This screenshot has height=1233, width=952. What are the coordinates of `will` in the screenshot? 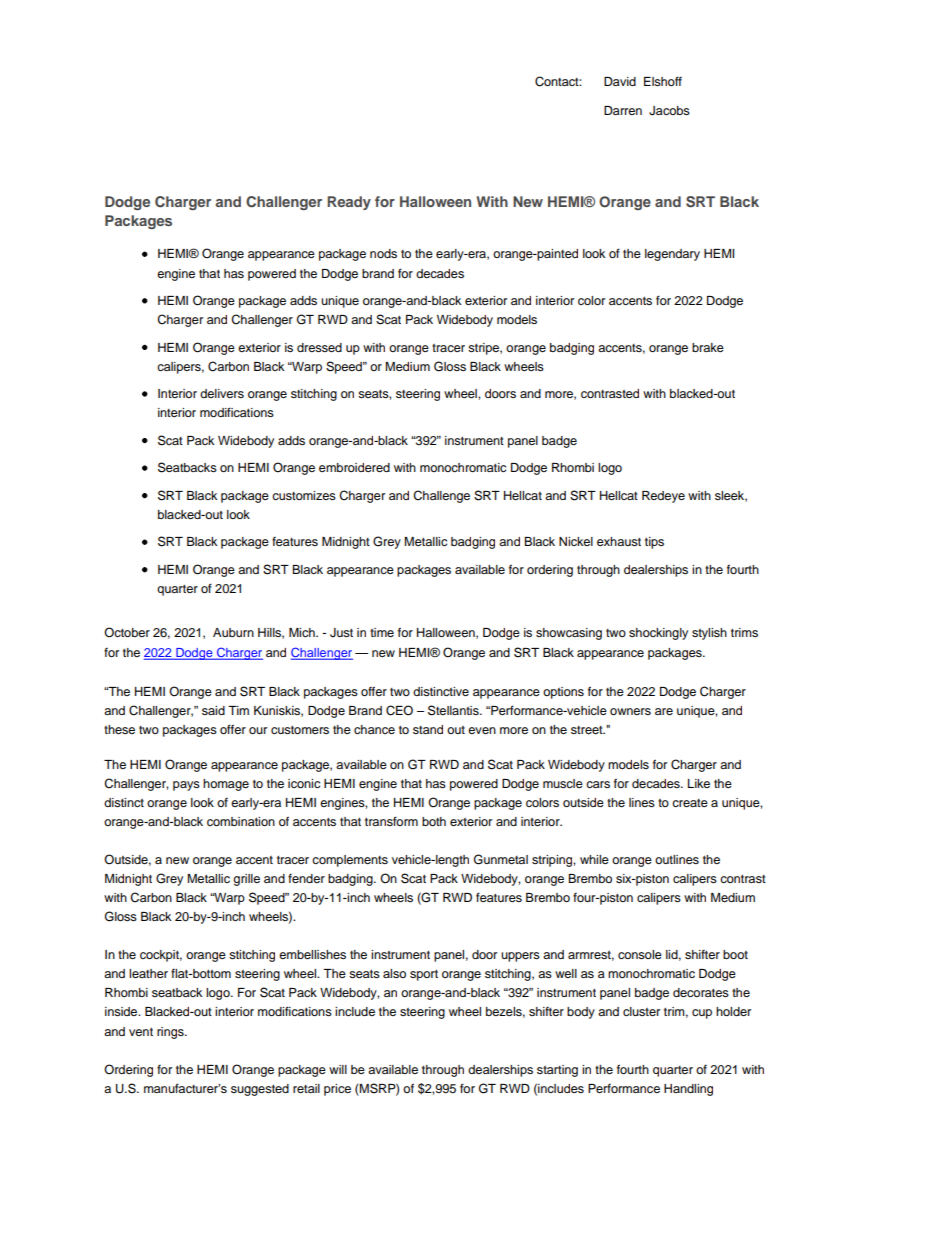 It's located at (338, 1069).
